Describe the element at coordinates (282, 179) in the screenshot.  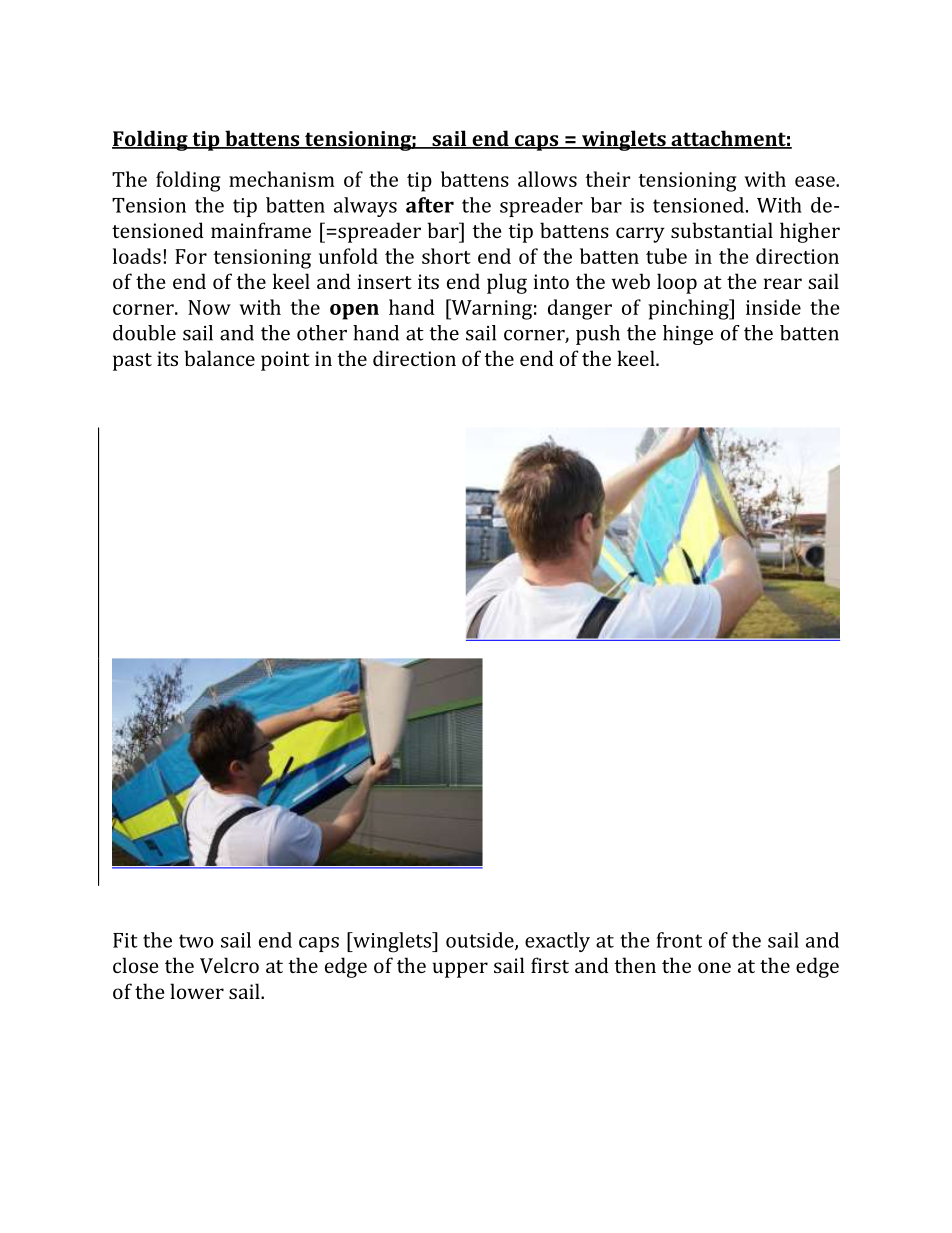
I see `mechanism` at that location.
